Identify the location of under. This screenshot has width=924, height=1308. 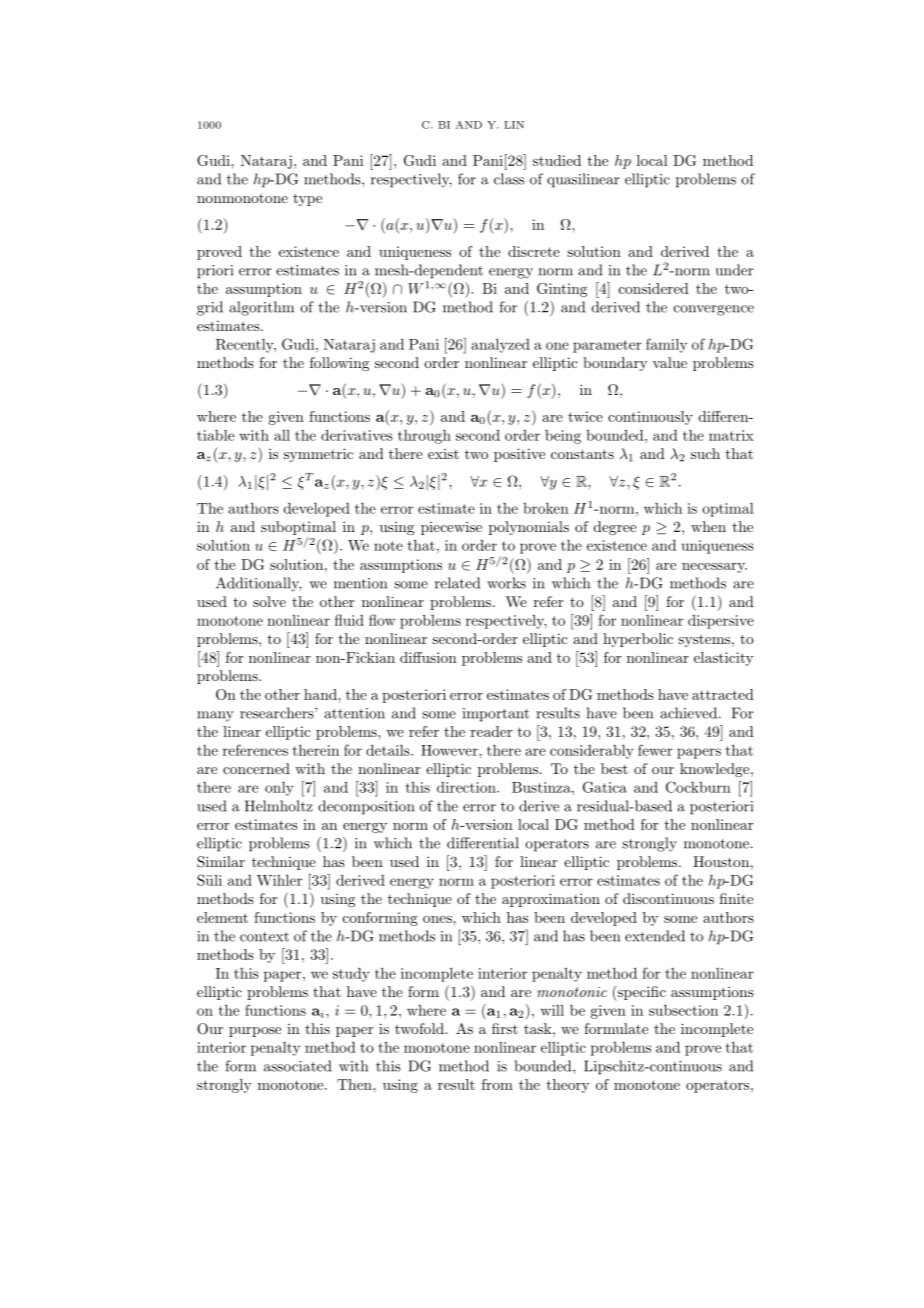
(734, 270).
